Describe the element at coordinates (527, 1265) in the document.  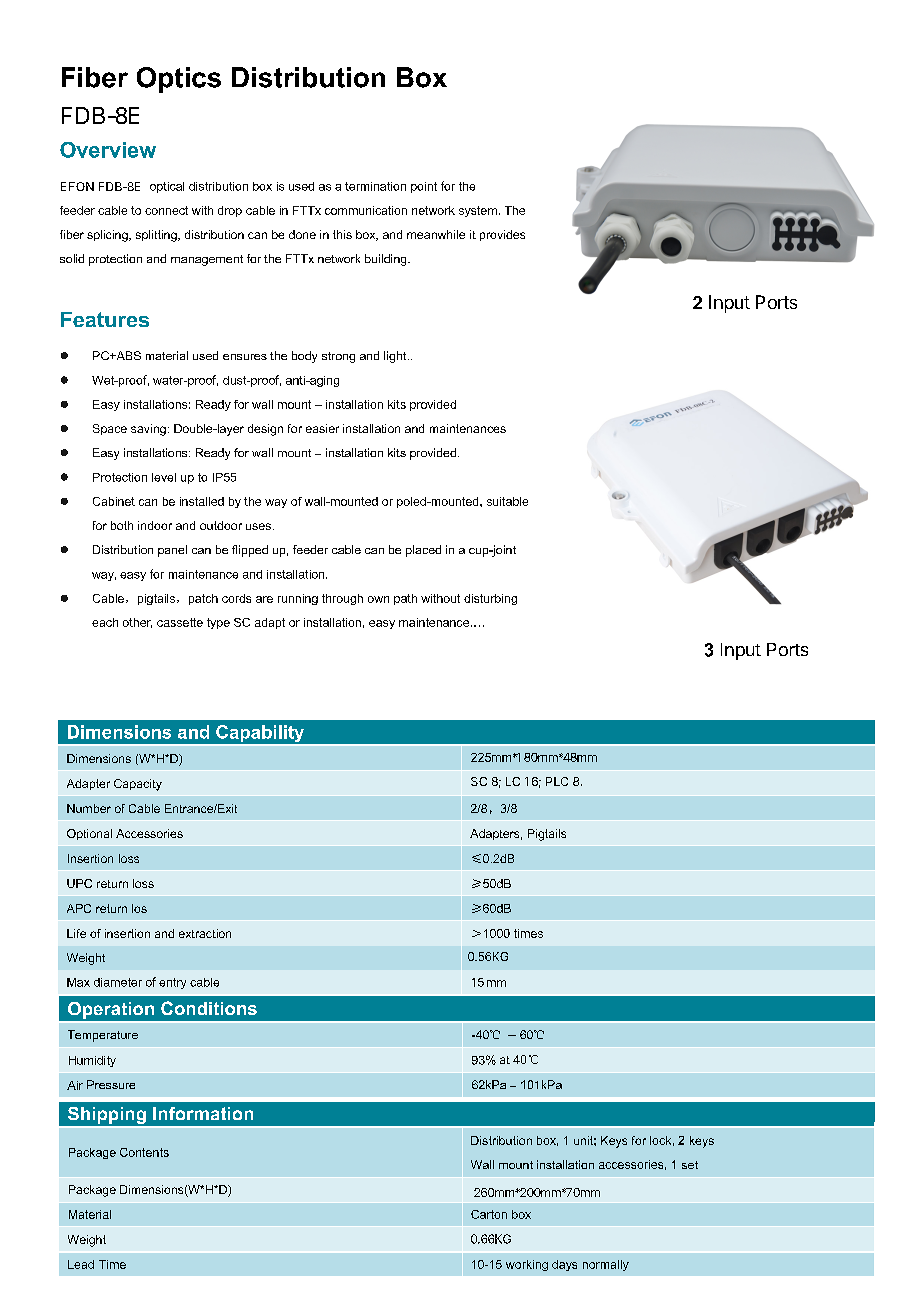
I see `working` at that location.
